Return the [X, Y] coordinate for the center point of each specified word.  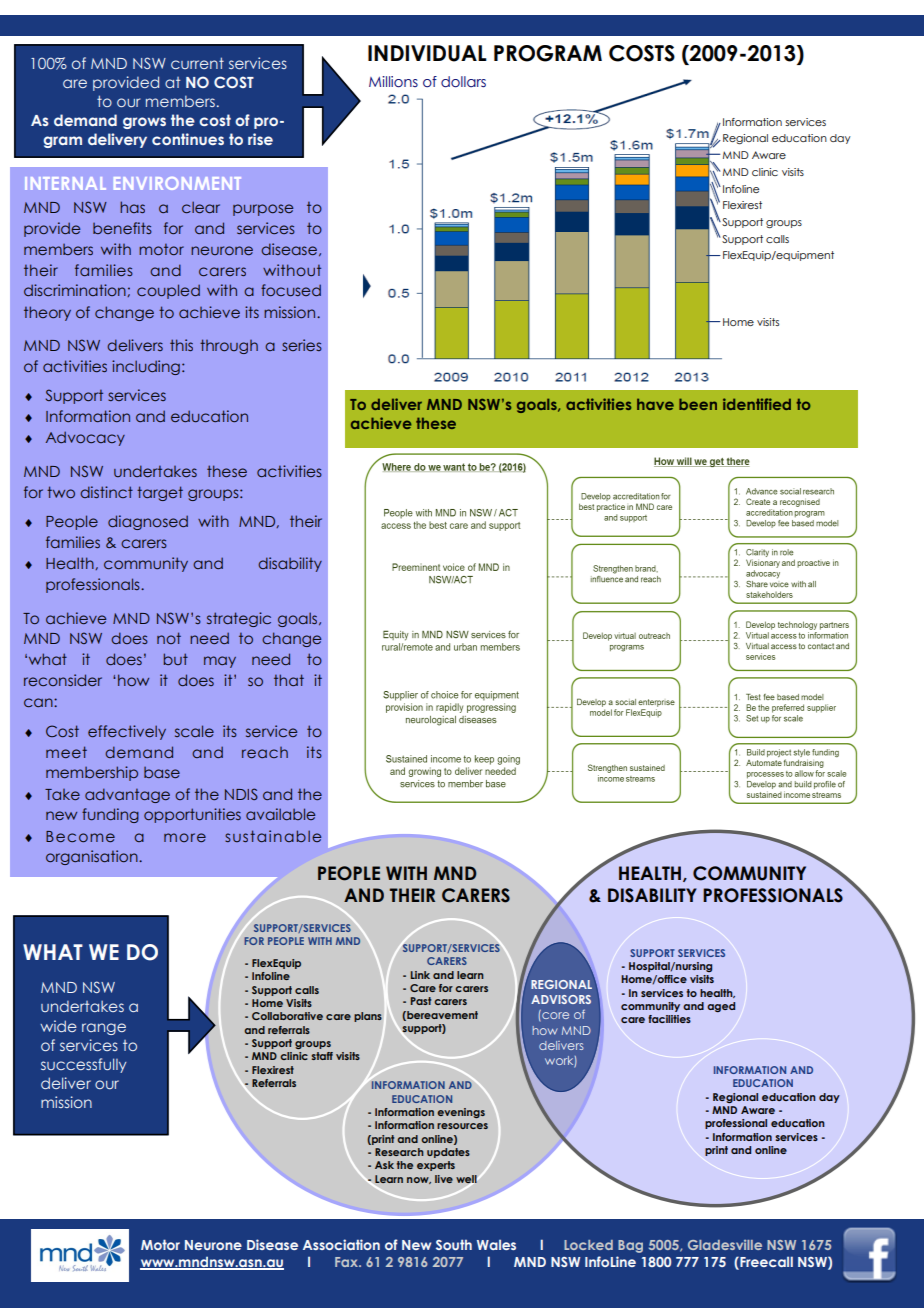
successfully [83, 1065]
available [280, 814]
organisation [93, 857]
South [454, 1244]
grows [144, 123]
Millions [393, 82]
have [655, 404]
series [302, 345]
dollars [463, 82]
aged [721, 1007]
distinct [106, 492]
